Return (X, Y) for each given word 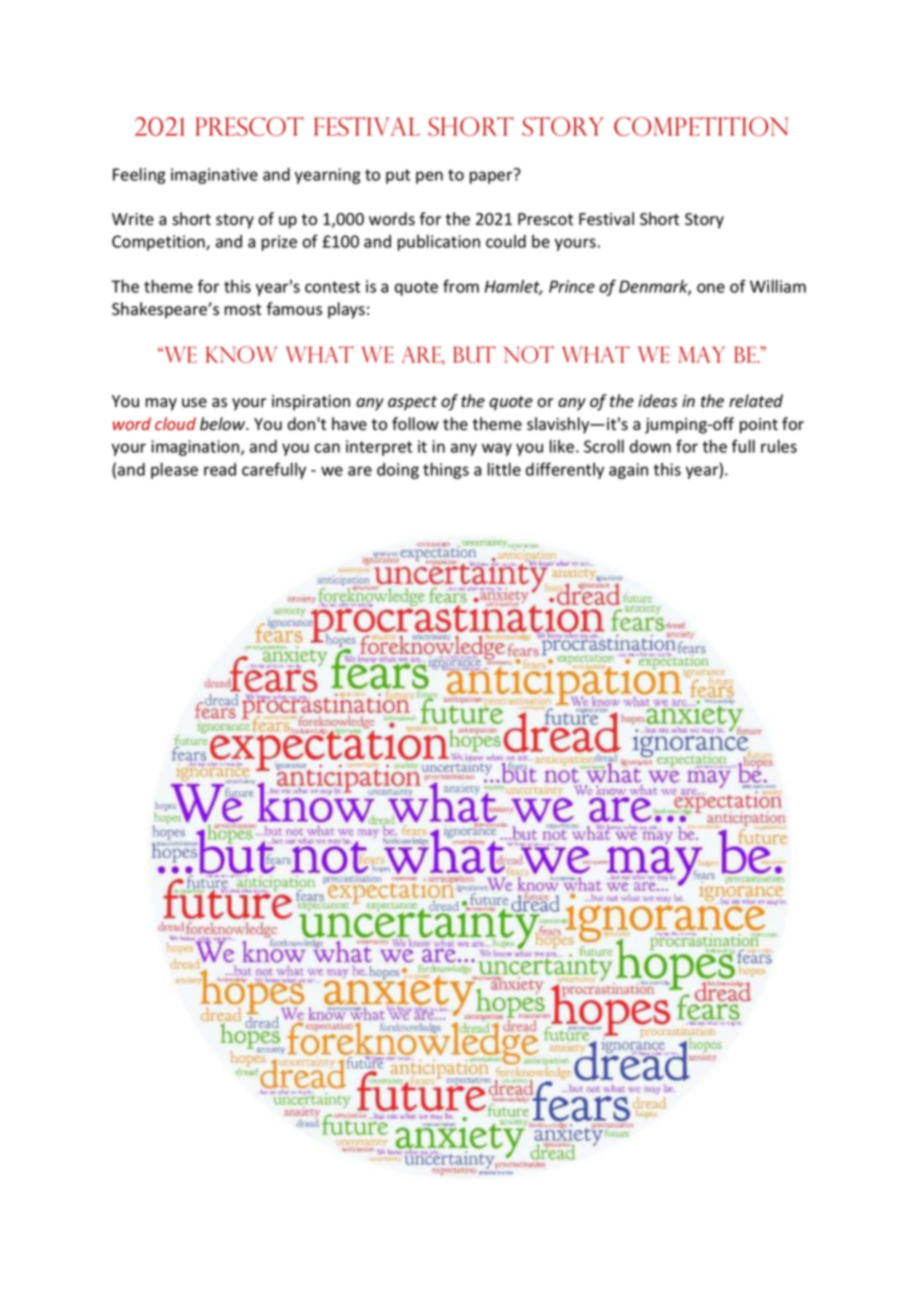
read (220, 469)
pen (429, 177)
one (711, 288)
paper (492, 176)
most (243, 310)
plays (346, 310)
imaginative (214, 176)
